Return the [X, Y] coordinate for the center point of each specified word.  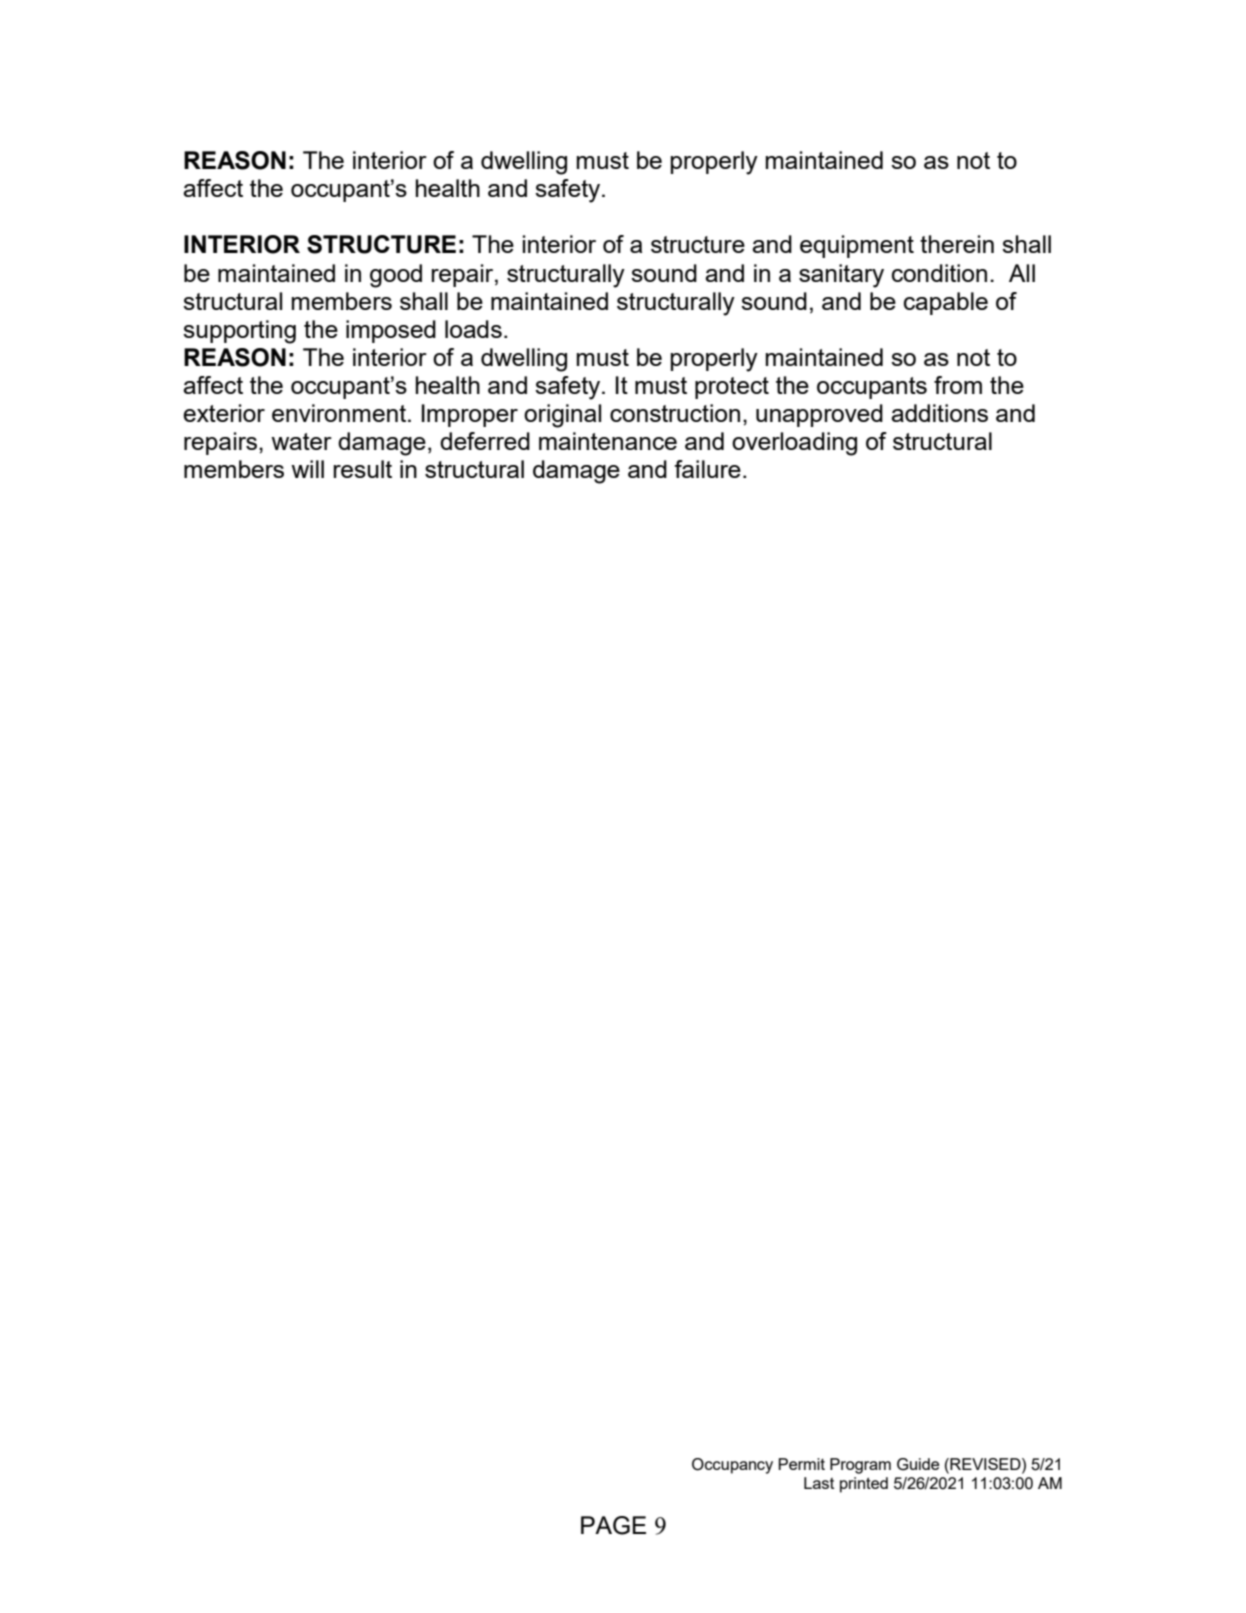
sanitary [841, 276]
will [307, 469]
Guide [918, 1464]
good [396, 276]
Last [819, 1483]
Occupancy [732, 1466]
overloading [794, 444]
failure [707, 469]
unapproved [819, 415]
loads [473, 329]
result [362, 469]
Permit [801, 1464]
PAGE [613, 1525]
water [301, 441]
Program [860, 1466]
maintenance [608, 441]
